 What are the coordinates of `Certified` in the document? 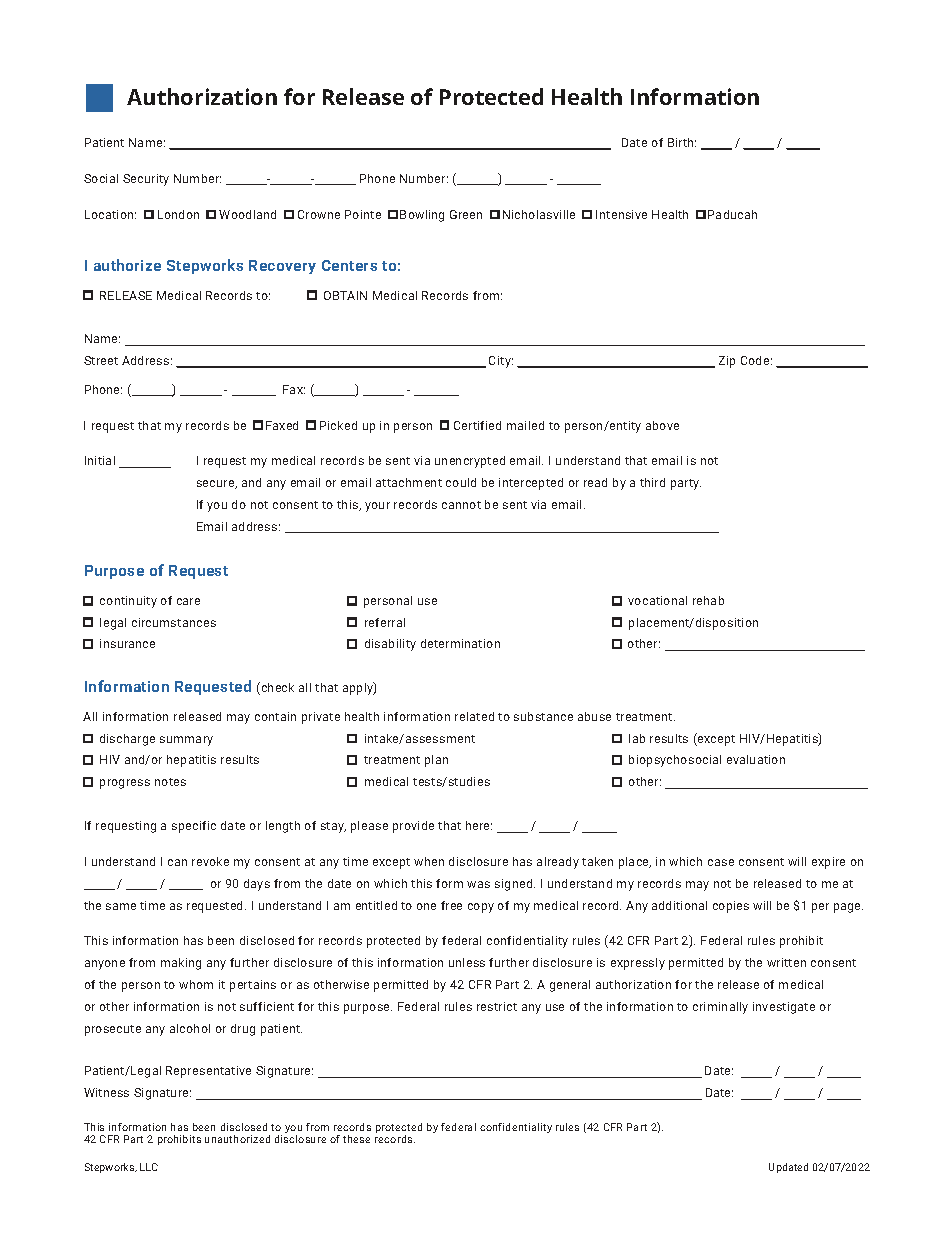 It's located at (477, 425).
